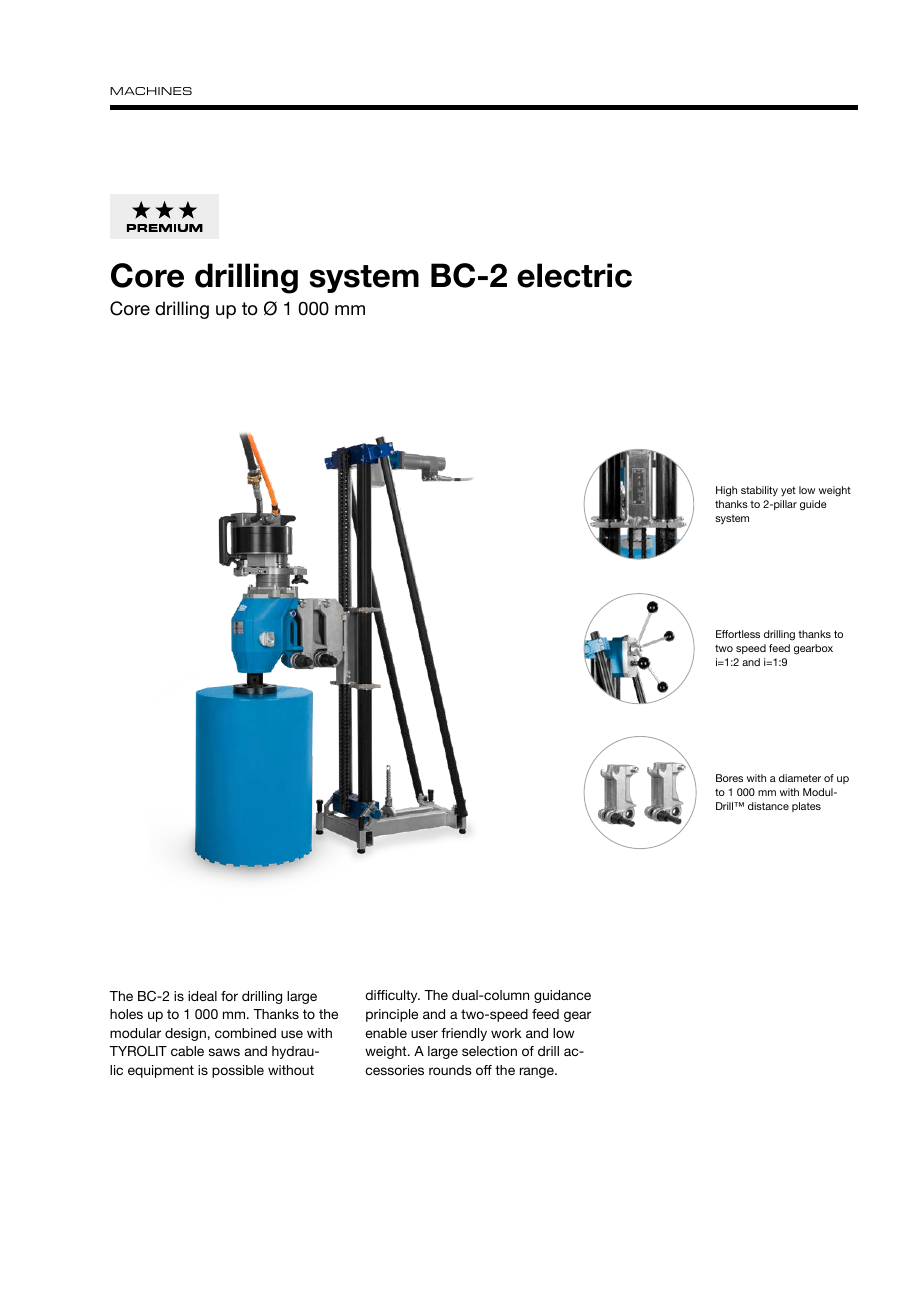 The width and height of the screenshot is (924, 1308). What do you see at coordinates (738, 634) in the screenshot?
I see `Effortless` at bounding box center [738, 634].
